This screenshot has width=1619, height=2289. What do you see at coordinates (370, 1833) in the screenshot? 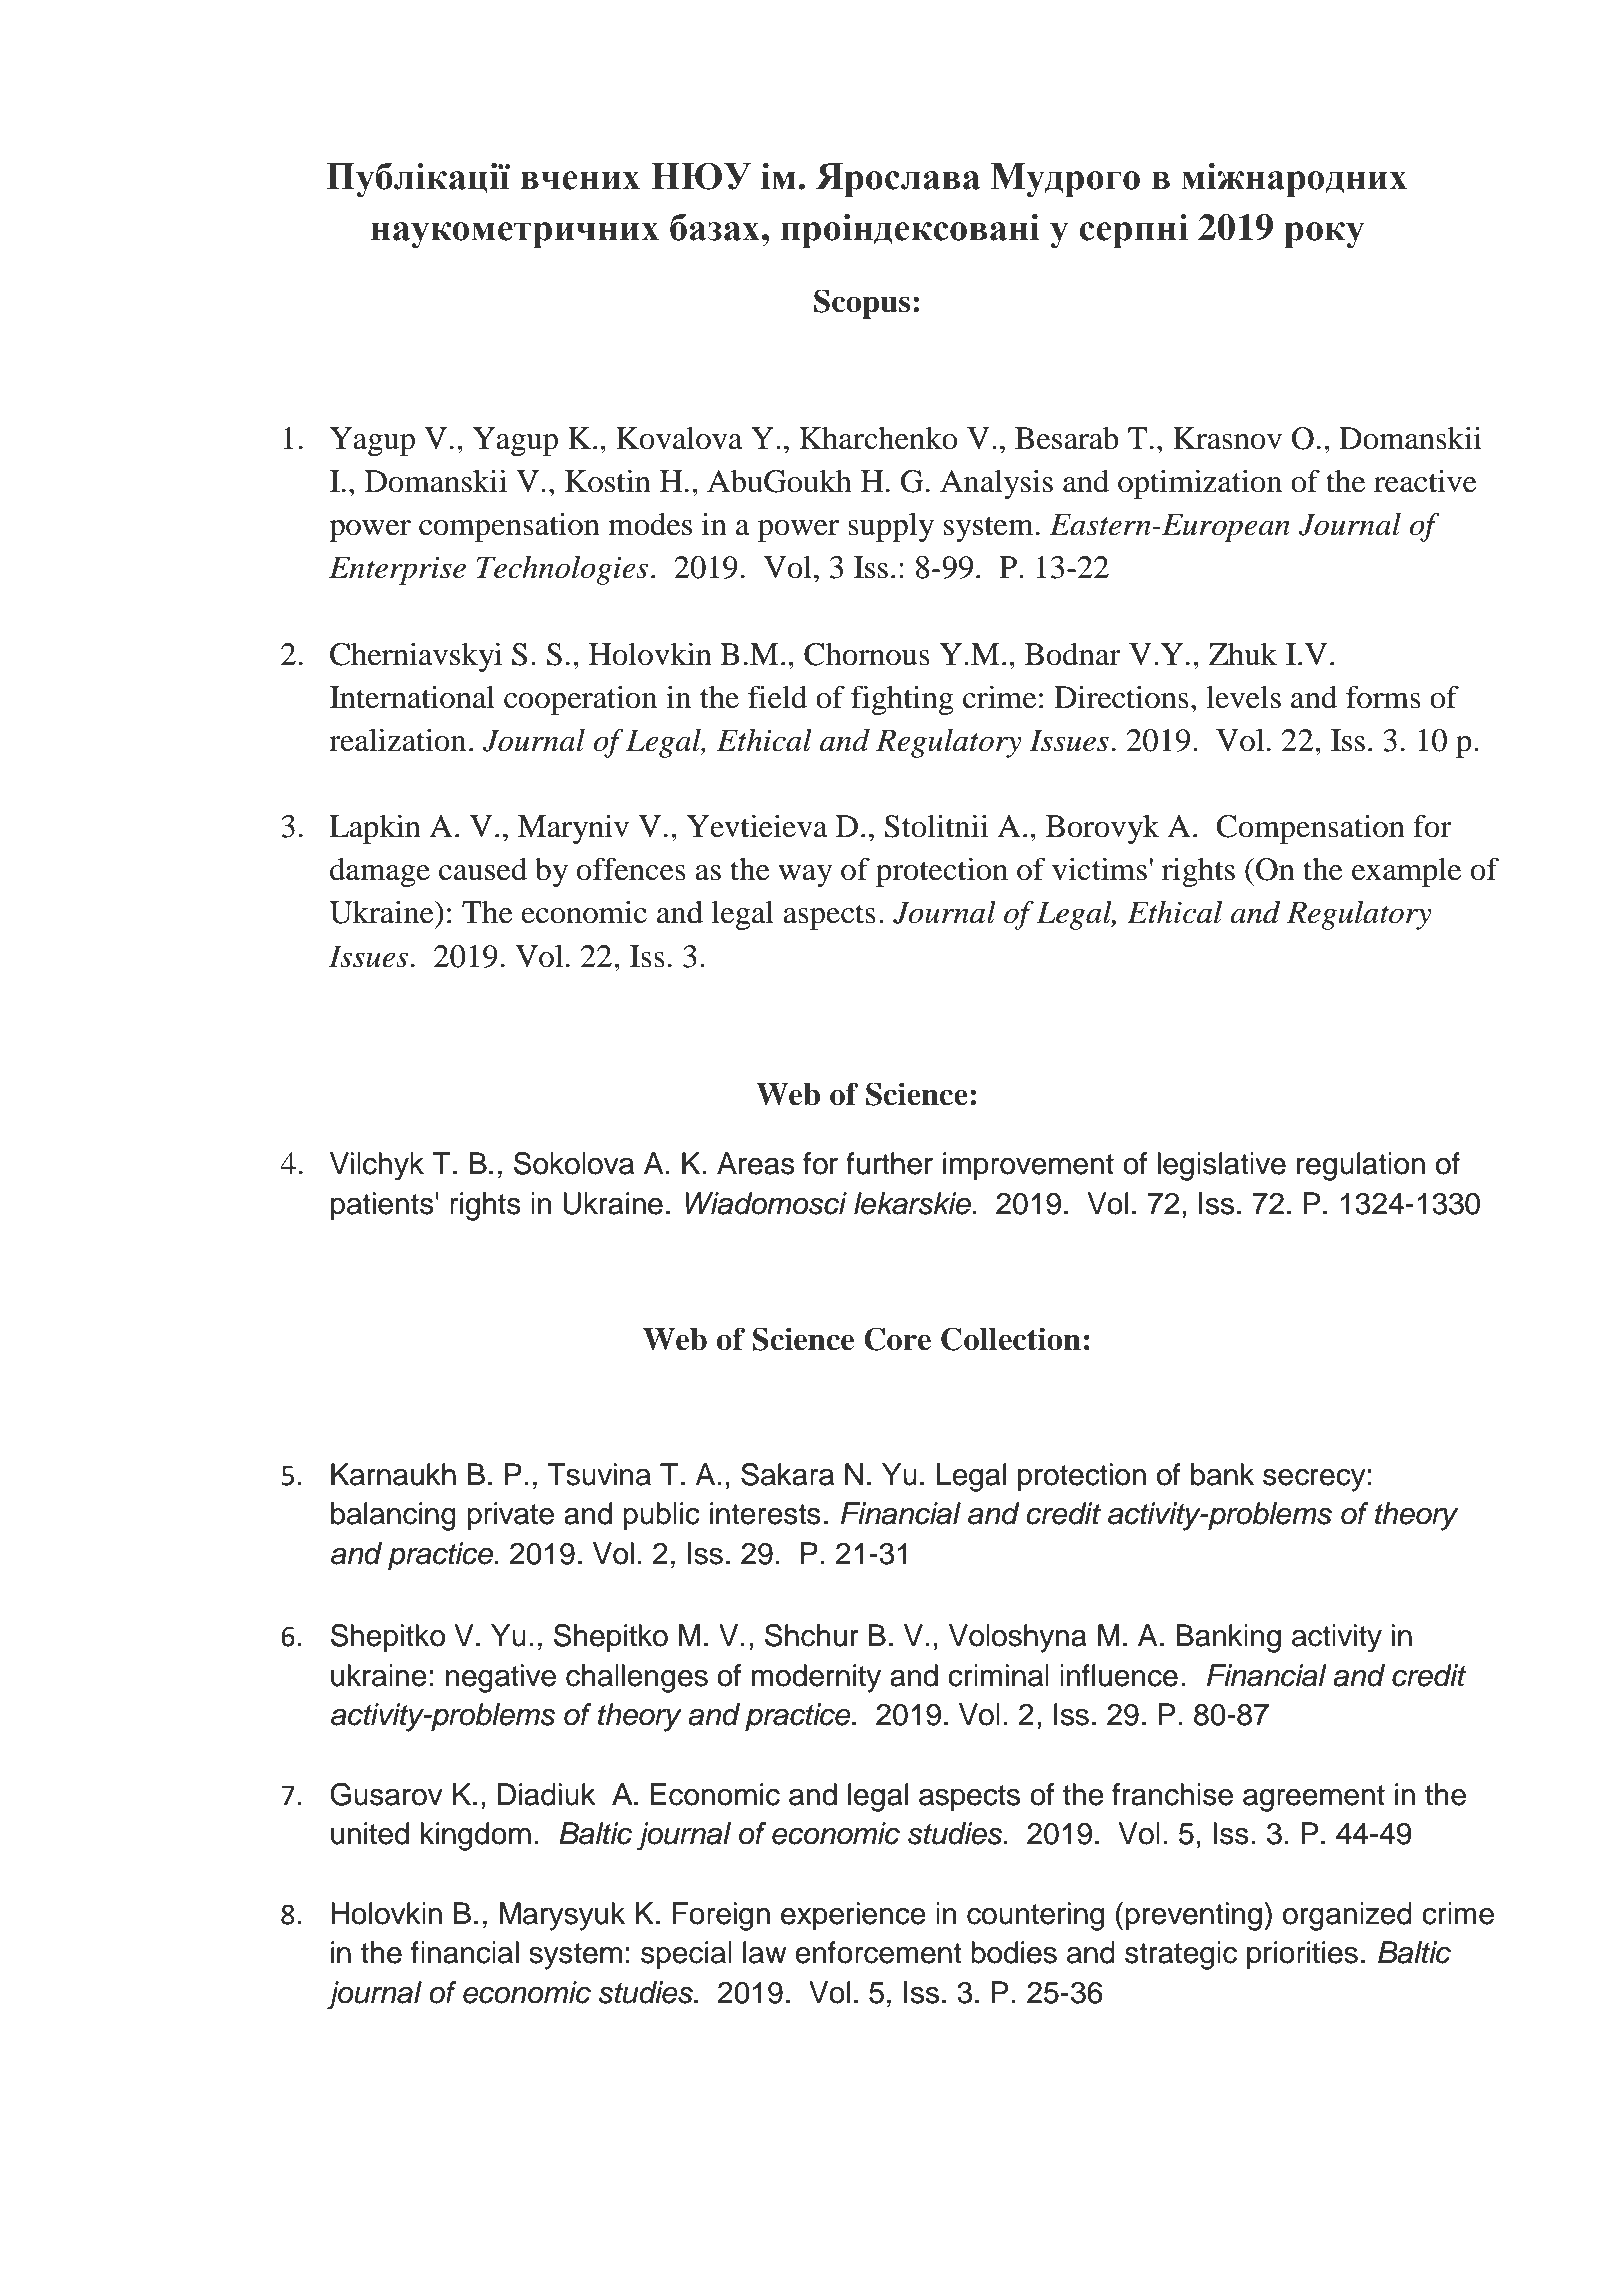
I see `united` at bounding box center [370, 1833].
